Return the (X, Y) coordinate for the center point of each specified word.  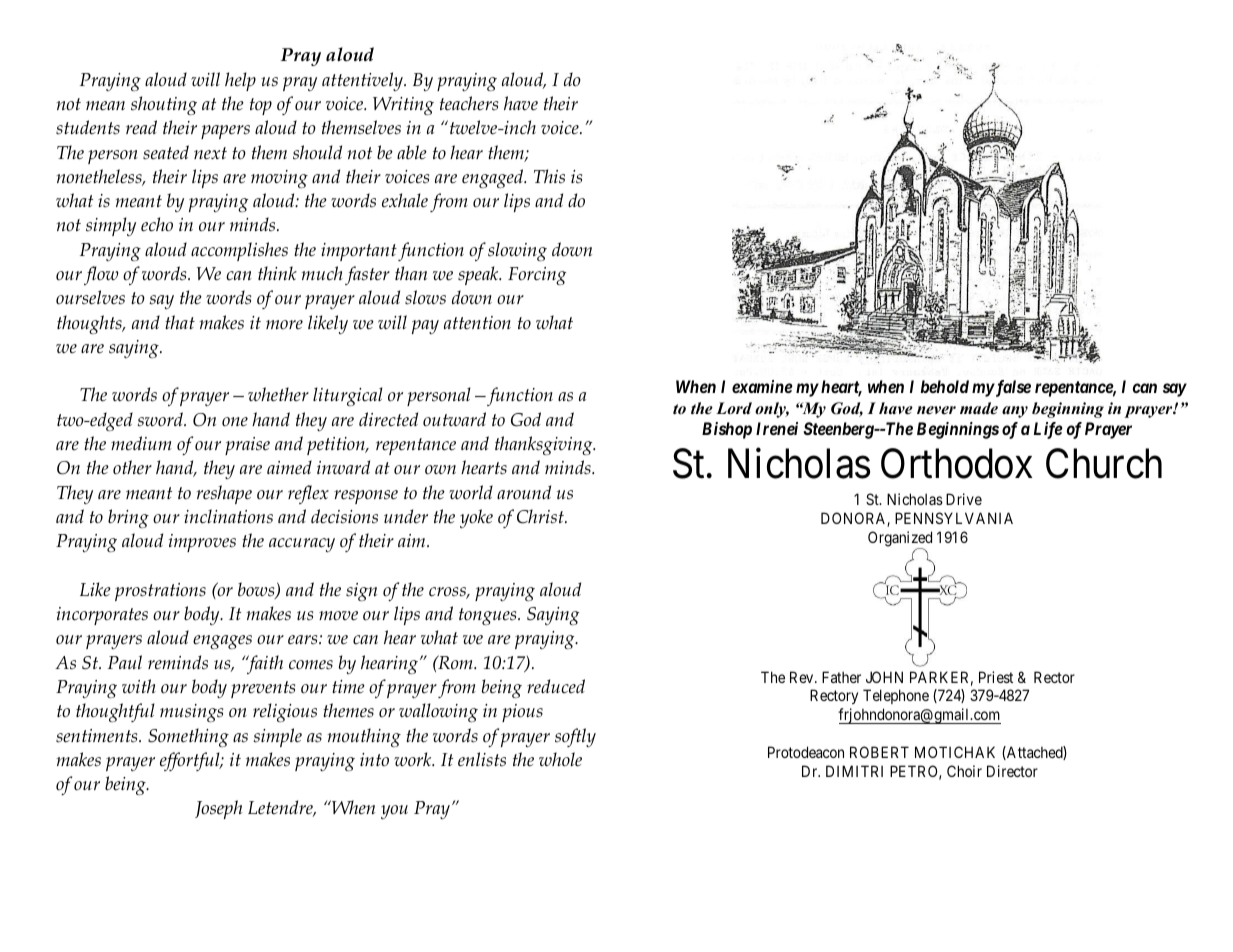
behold (945, 386)
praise (247, 446)
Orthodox (957, 464)
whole (560, 759)
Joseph (218, 809)
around (524, 492)
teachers (469, 103)
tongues (489, 616)
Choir (964, 771)
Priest (996, 677)
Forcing (537, 276)
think (277, 273)
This (549, 176)
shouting (164, 105)
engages (222, 642)
